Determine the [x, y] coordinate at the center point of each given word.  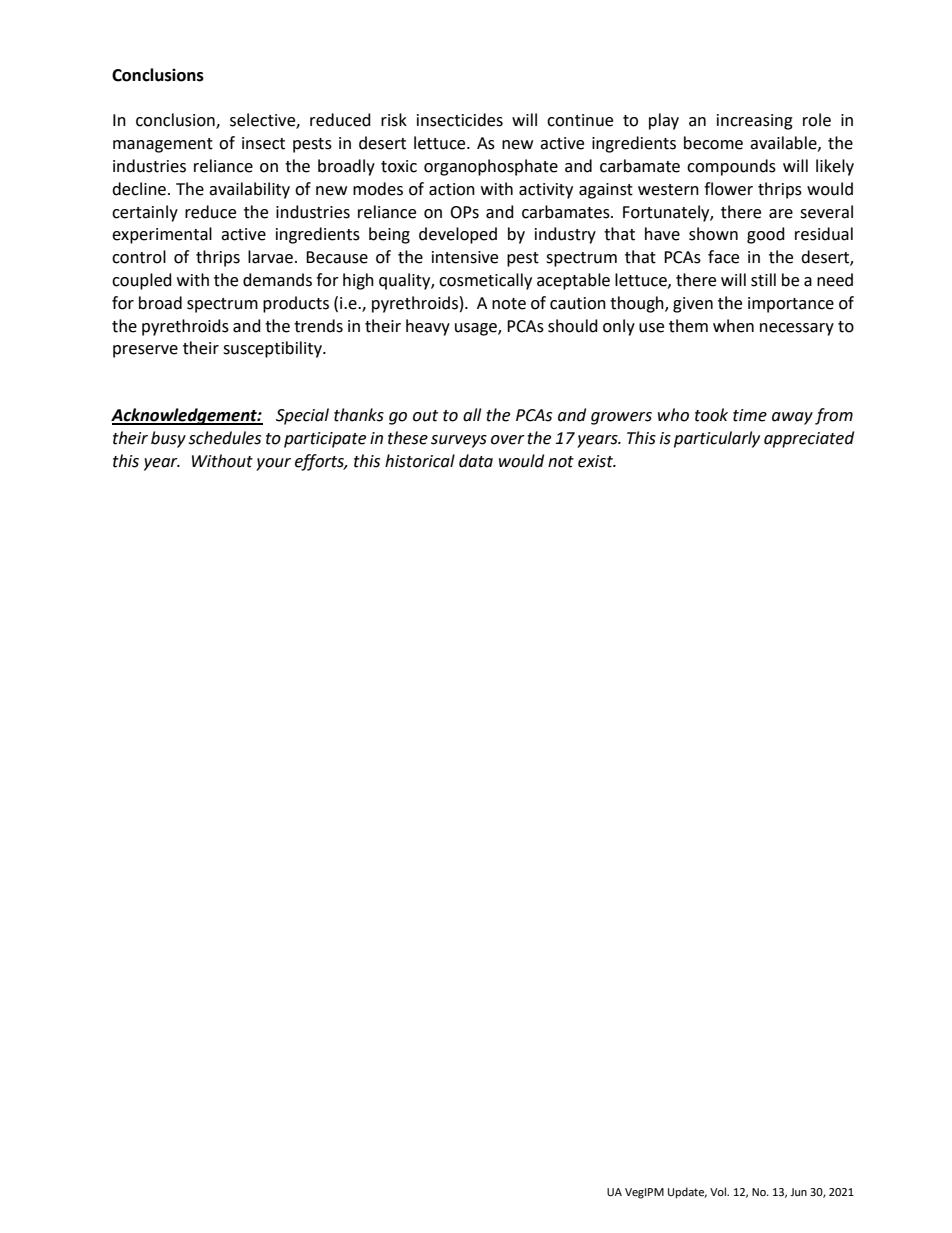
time [750, 415]
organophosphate [491, 167]
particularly [717, 439]
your [273, 464]
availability [249, 190]
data [476, 461]
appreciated [809, 439]
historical [420, 461]
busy [168, 439]
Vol [719, 1192]
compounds [731, 167]
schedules [224, 438]
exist [596, 461]
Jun [798, 1192]
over [508, 440]
